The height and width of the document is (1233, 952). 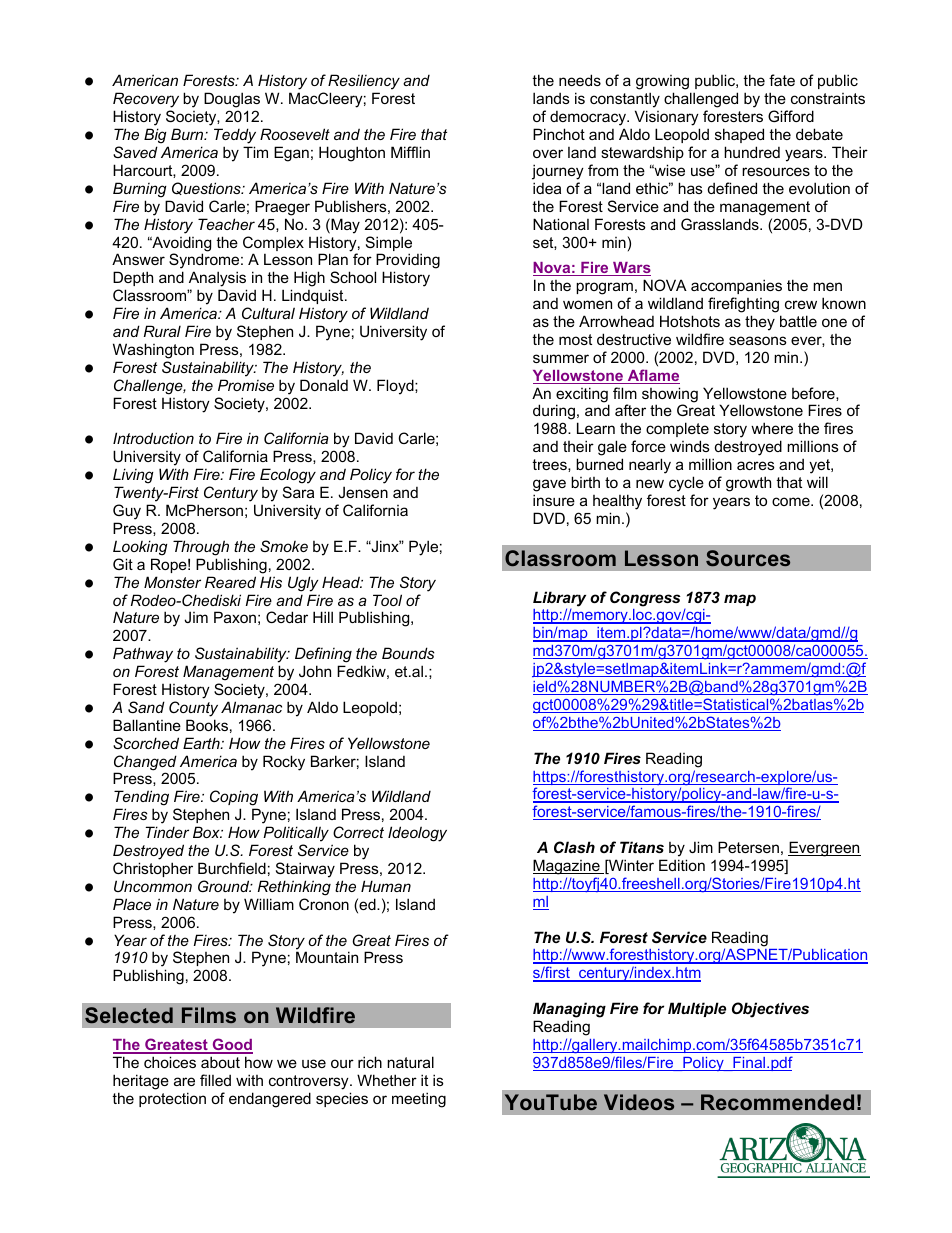 What do you see at coordinates (645, 599) in the document?
I see `Congress` at bounding box center [645, 599].
